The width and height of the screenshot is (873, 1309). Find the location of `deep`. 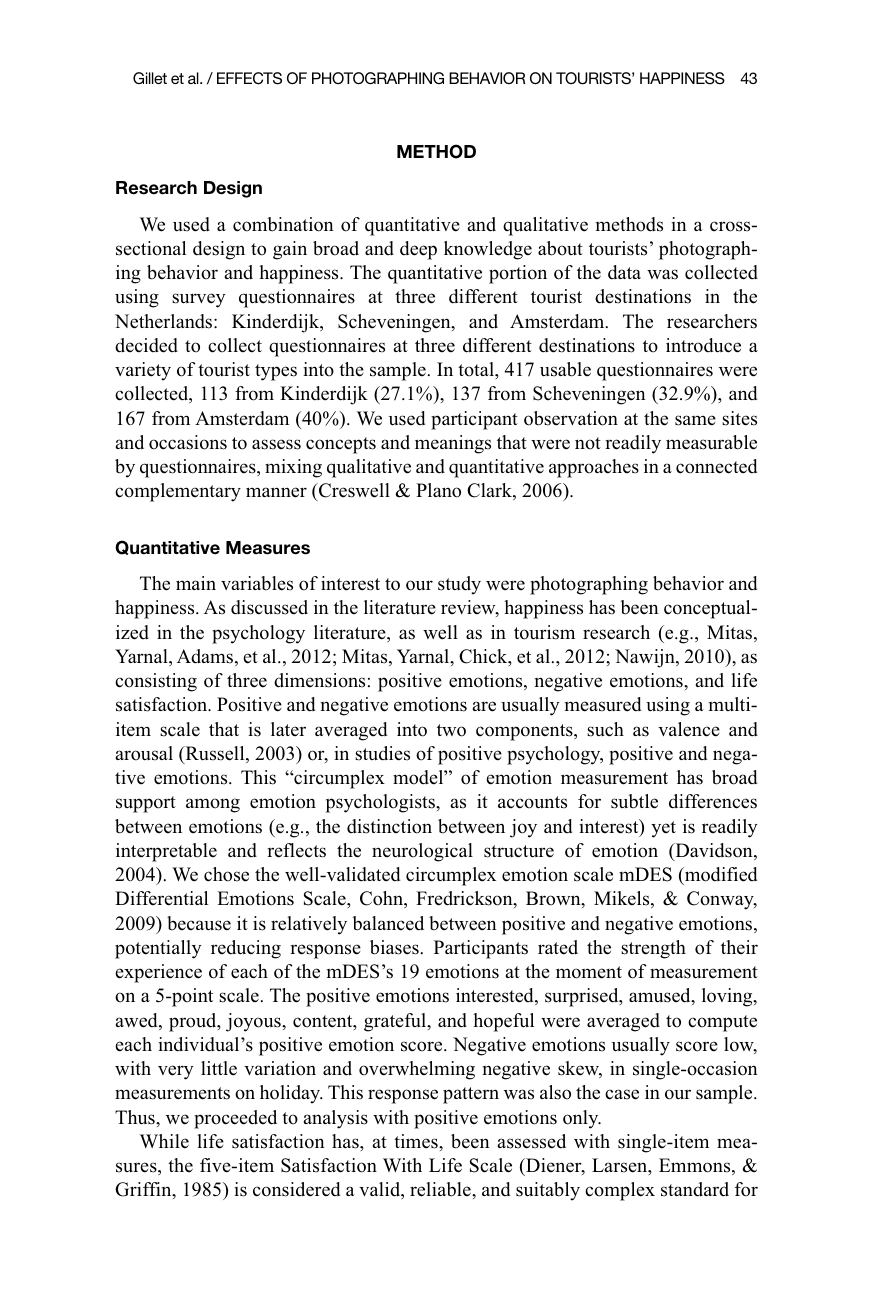

deep is located at coordinates (418, 250).
